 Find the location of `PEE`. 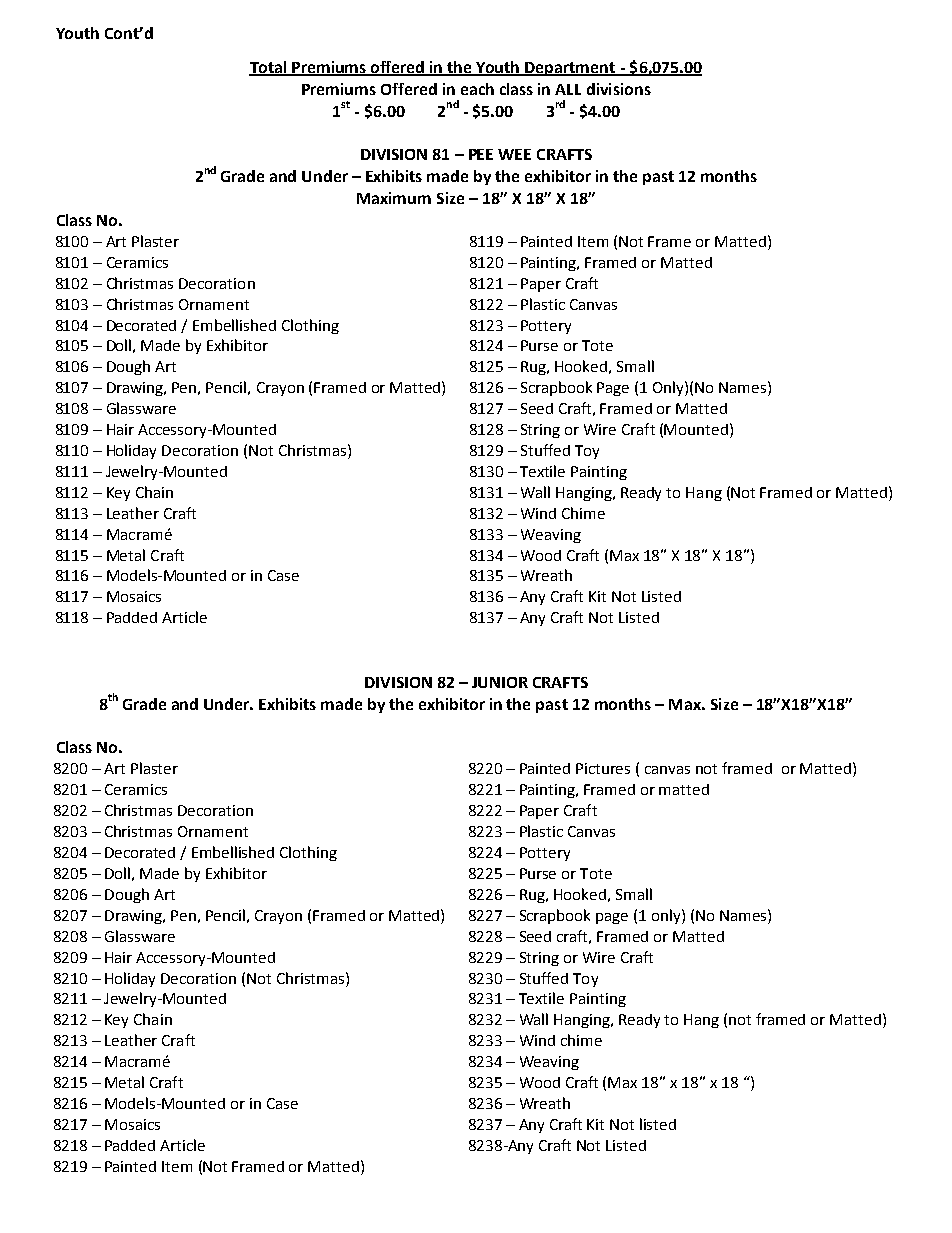

PEE is located at coordinates (481, 154).
